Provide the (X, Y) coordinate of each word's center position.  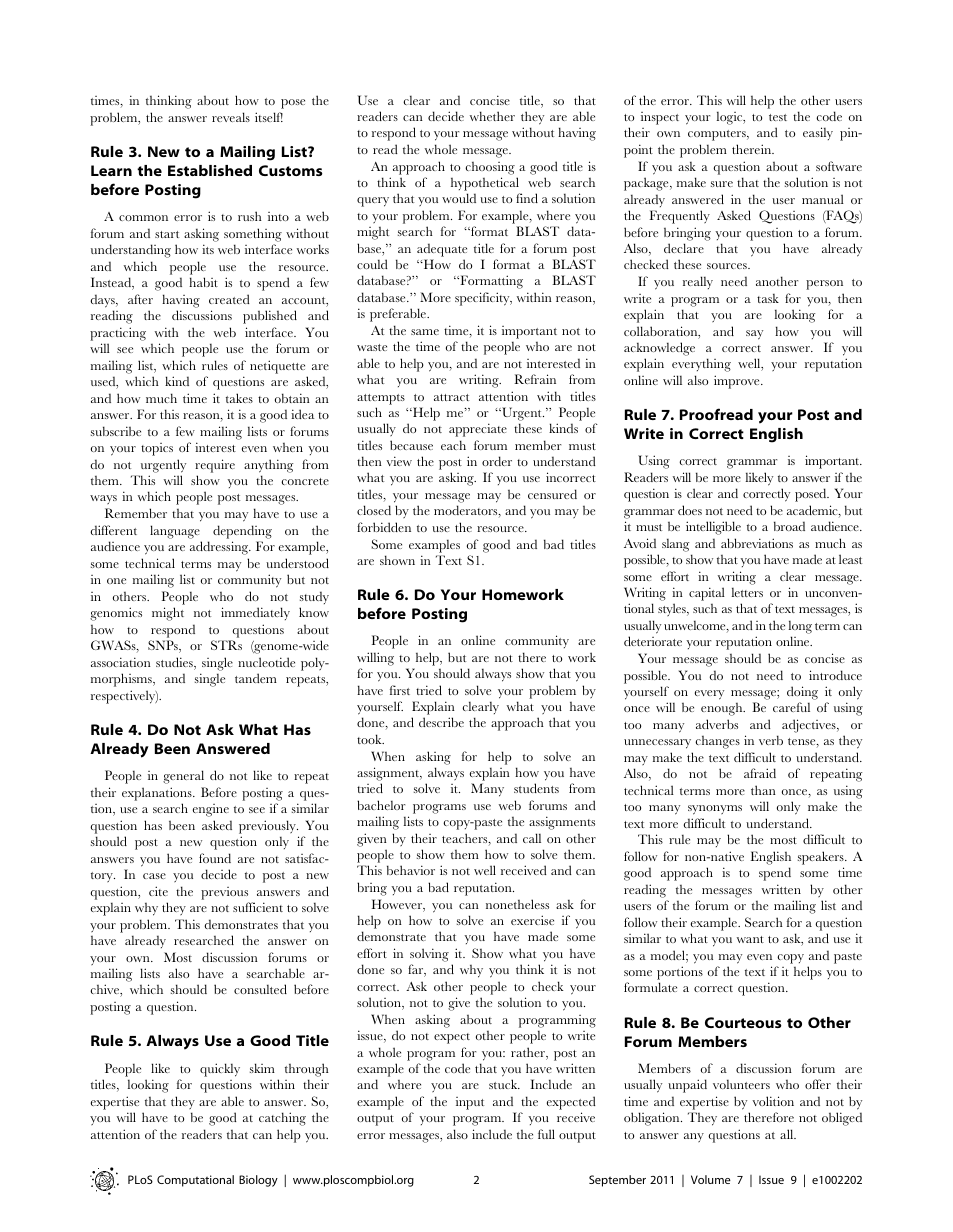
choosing (490, 168)
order (497, 461)
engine (211, 810)
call (532, 838)
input (470, 1103)
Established (210, 170)
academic (813, 511)
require (215, 466)
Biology (258, 1181)
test (778, 117)
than (763, 790)
